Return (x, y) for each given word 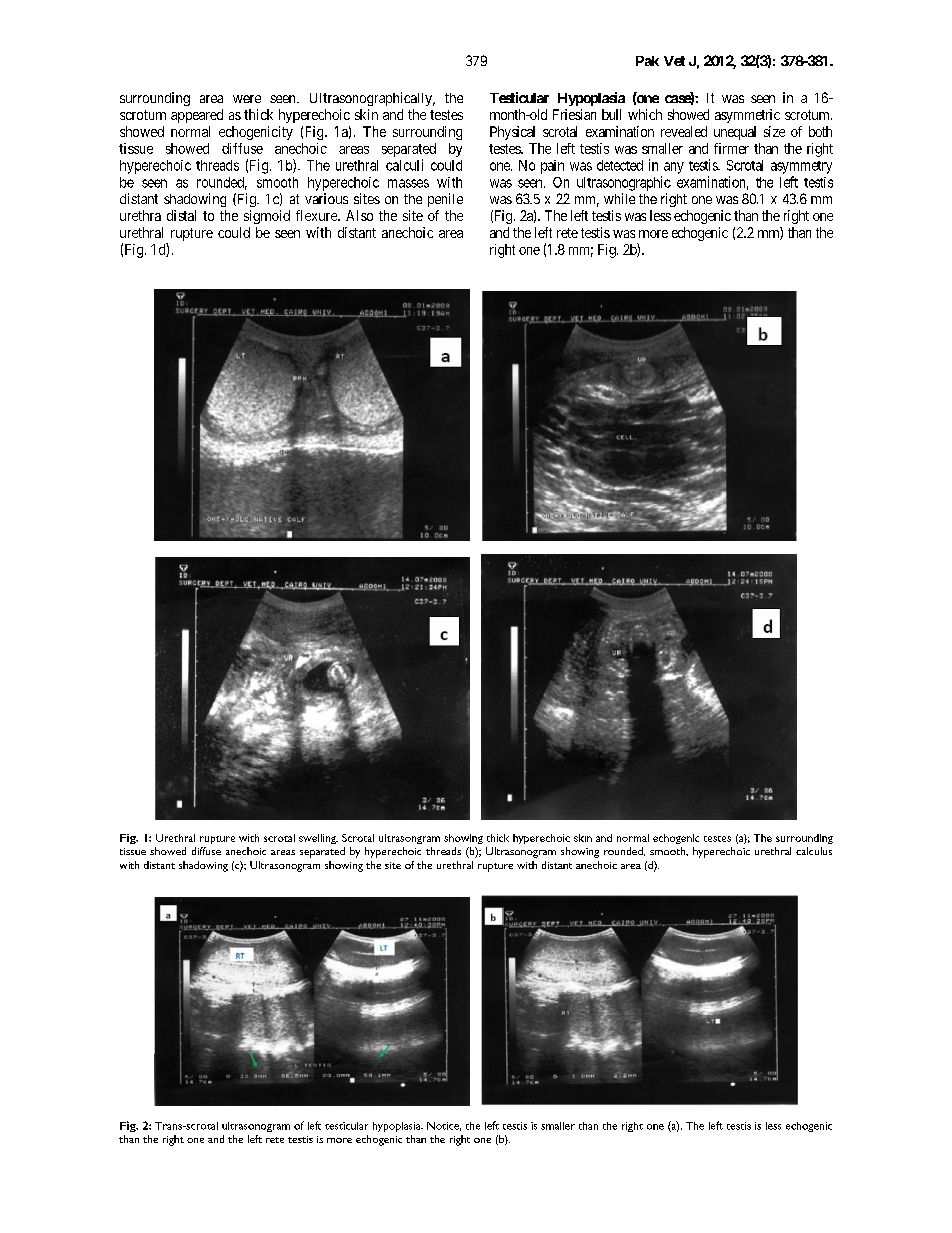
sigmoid (267, 217)
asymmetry (801, 167)
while (619, 198)
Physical (512, 133)
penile (445, 200)
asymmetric (747, 116)
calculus (814, 851)
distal (181, 215)
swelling (318, 839)
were (247, 99)
